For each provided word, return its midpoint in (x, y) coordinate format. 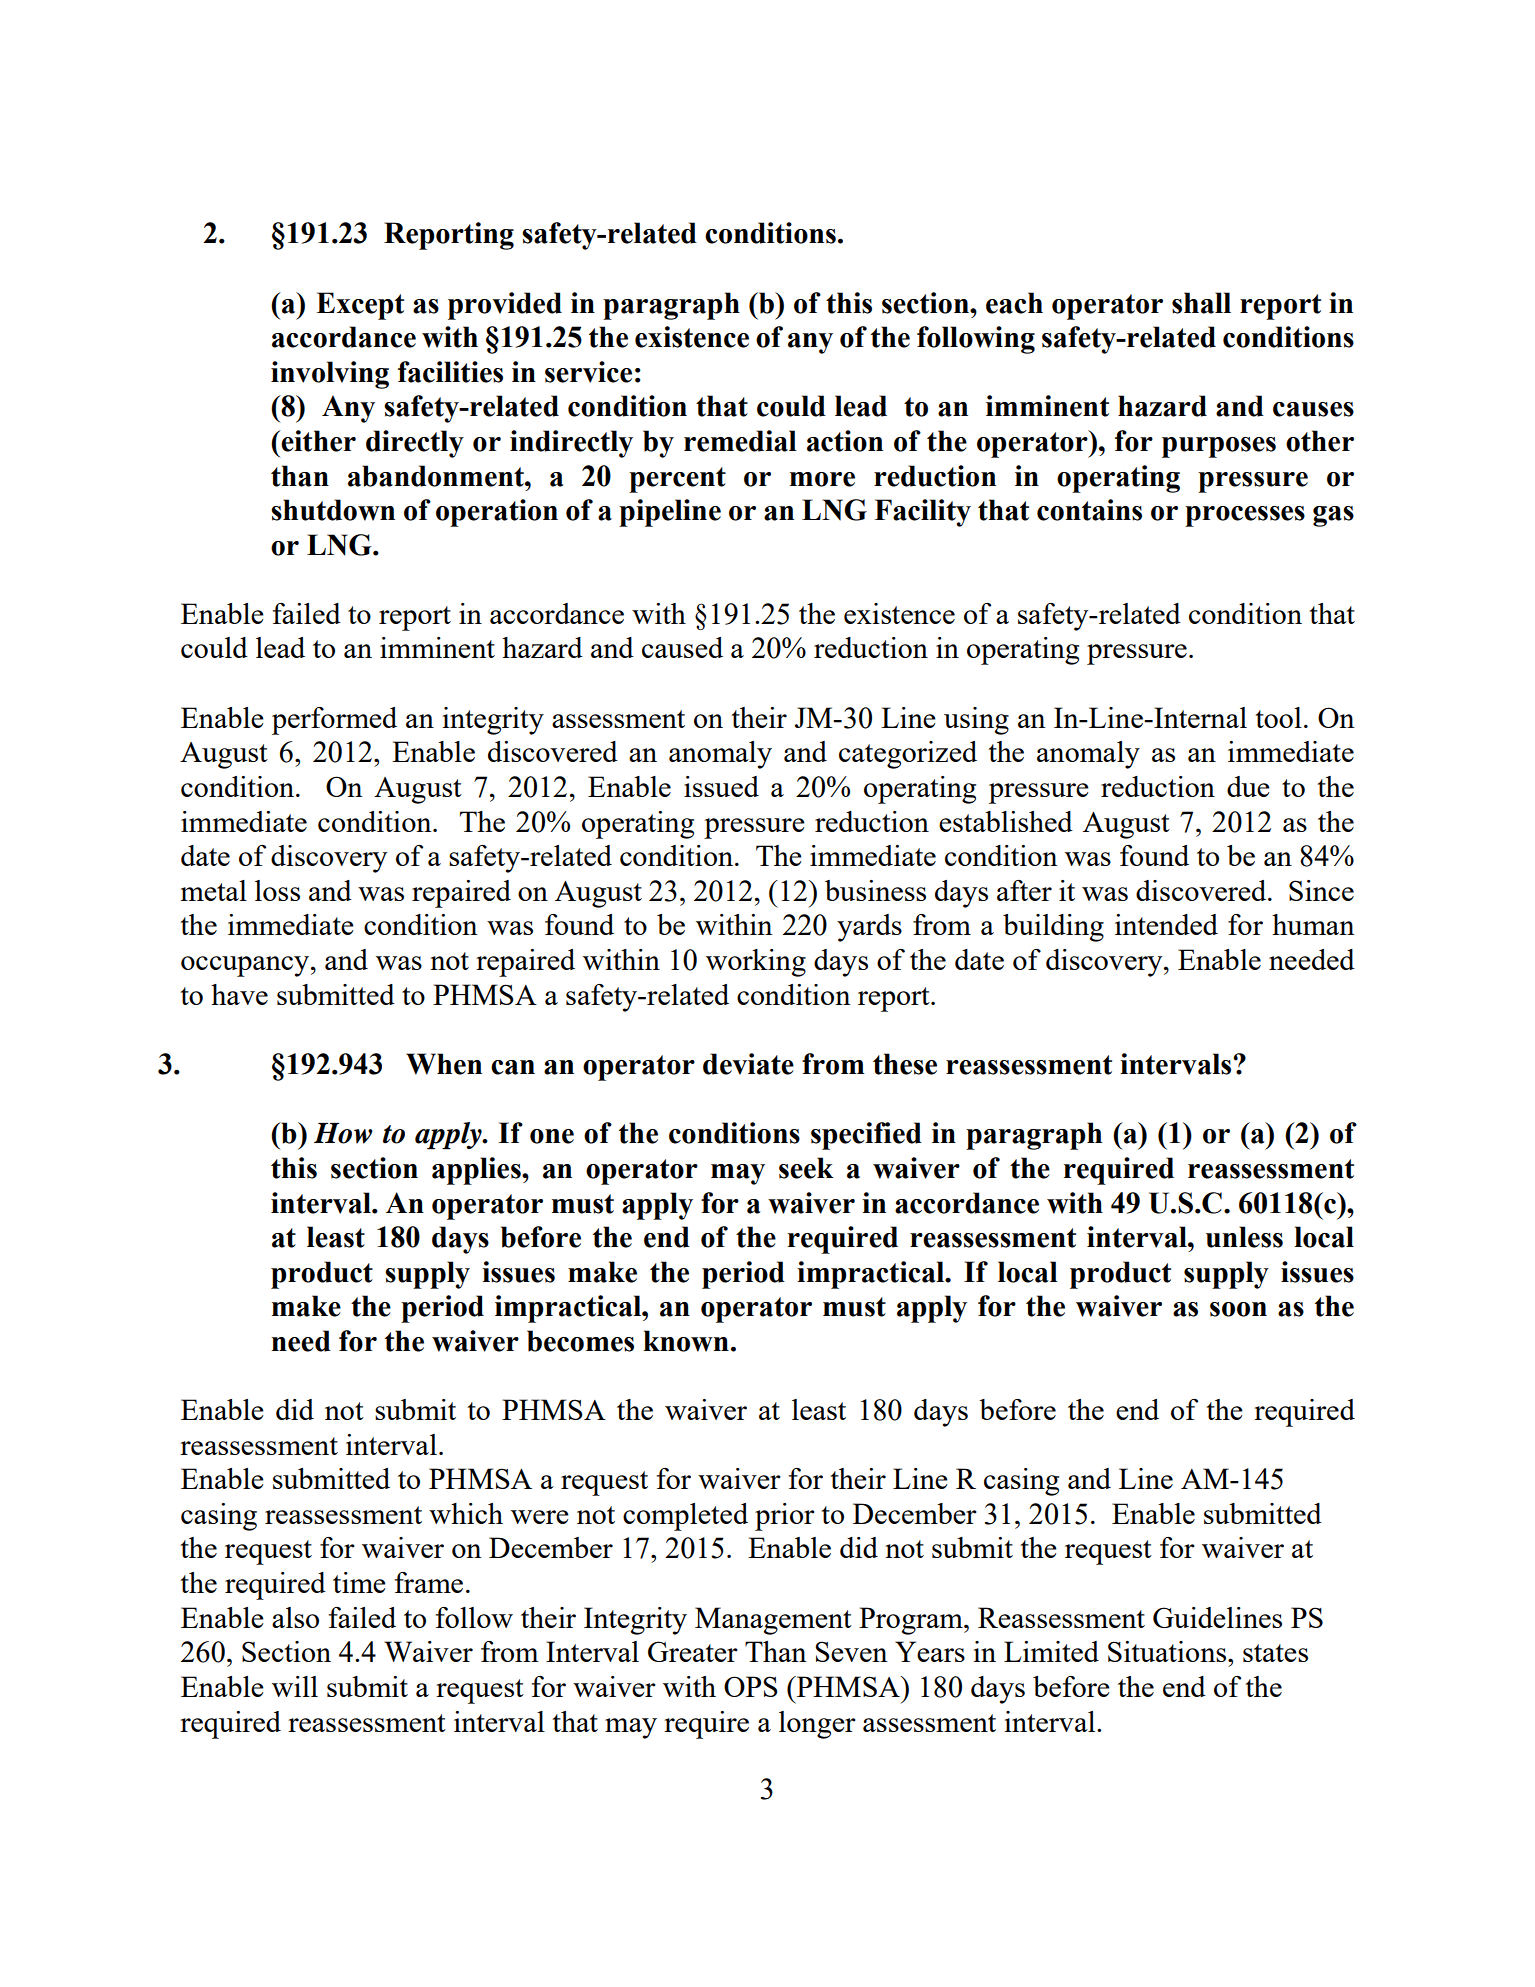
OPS (751, 1686)
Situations (1168, 1651)
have (239, 994)
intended (1166, 924)
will (295, 1686)
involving (330, 375)
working (756, 963)
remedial (740, 441)
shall (1201, 303)
